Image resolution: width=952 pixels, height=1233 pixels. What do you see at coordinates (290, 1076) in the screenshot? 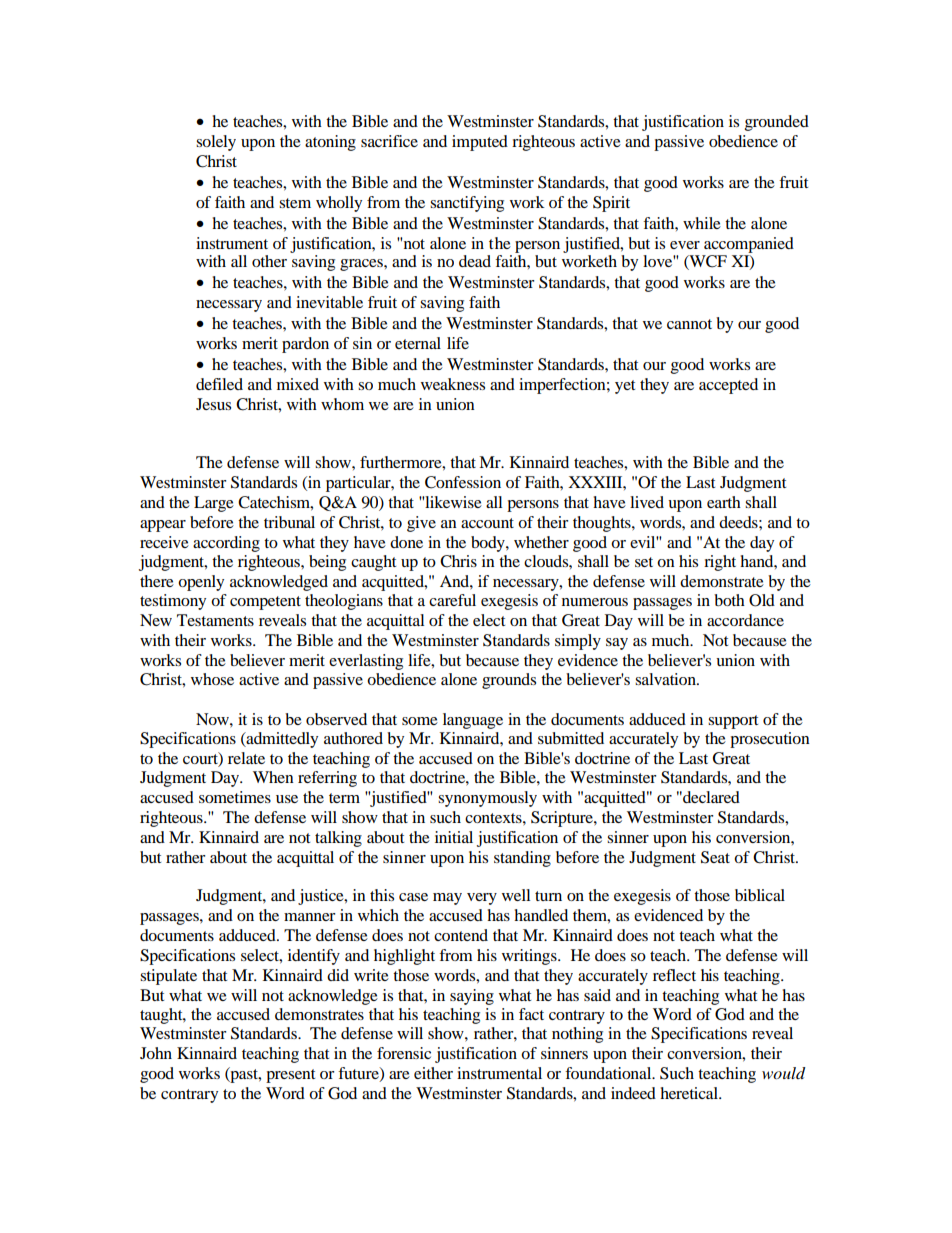
I see `present` at bounding box center [290, 1076].
